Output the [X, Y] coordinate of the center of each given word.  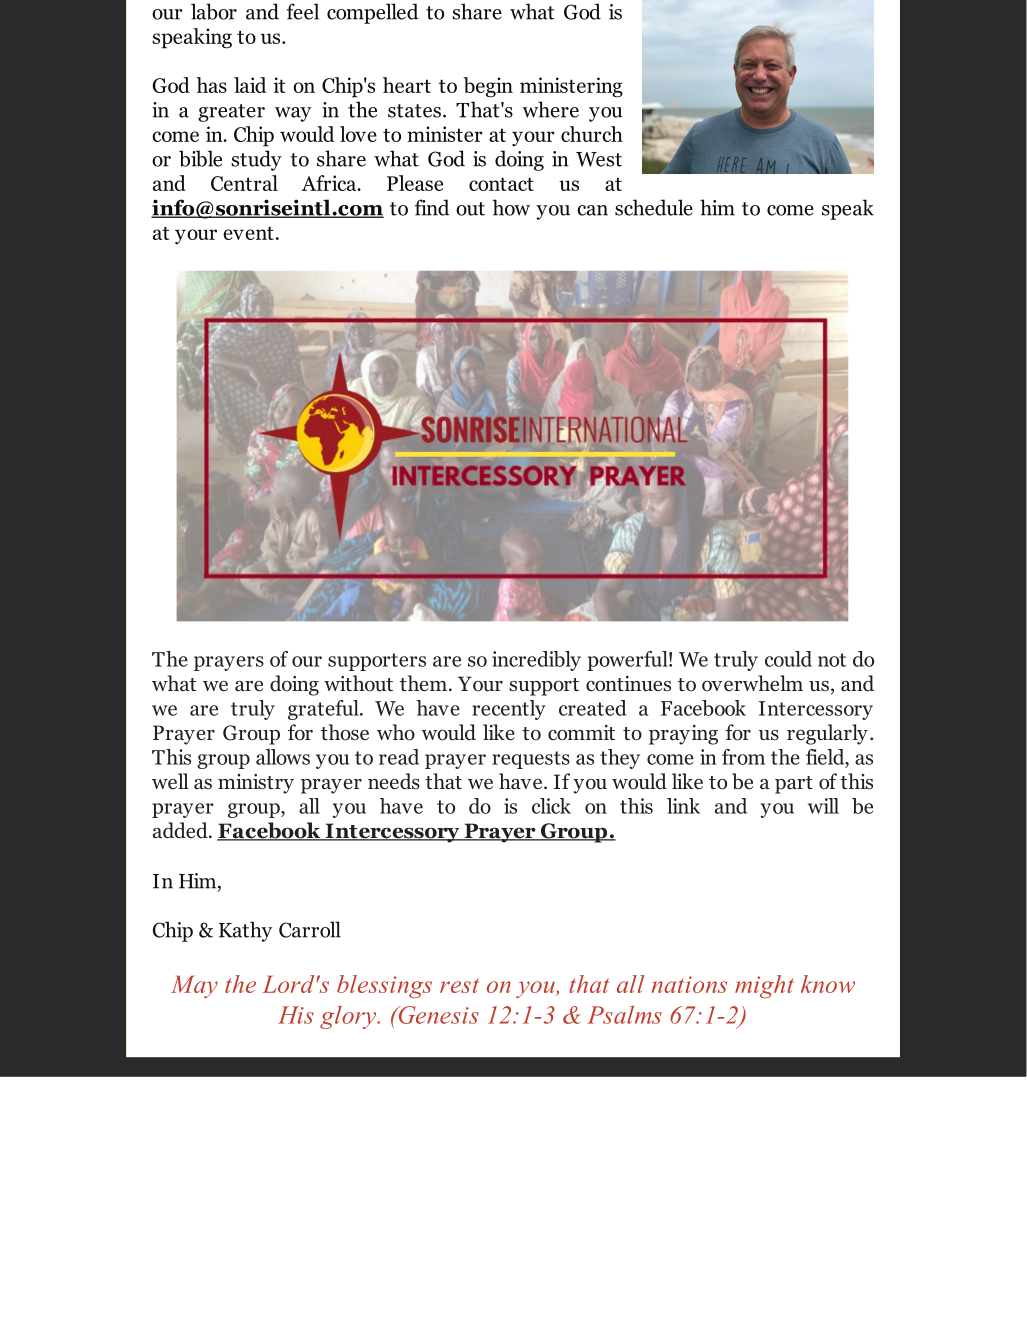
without [358, 683]
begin [488, 87]
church [592, 134]
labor [214, 11]
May [194, 986]
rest [459, 986]
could [788, 659]
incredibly [536, 661]
